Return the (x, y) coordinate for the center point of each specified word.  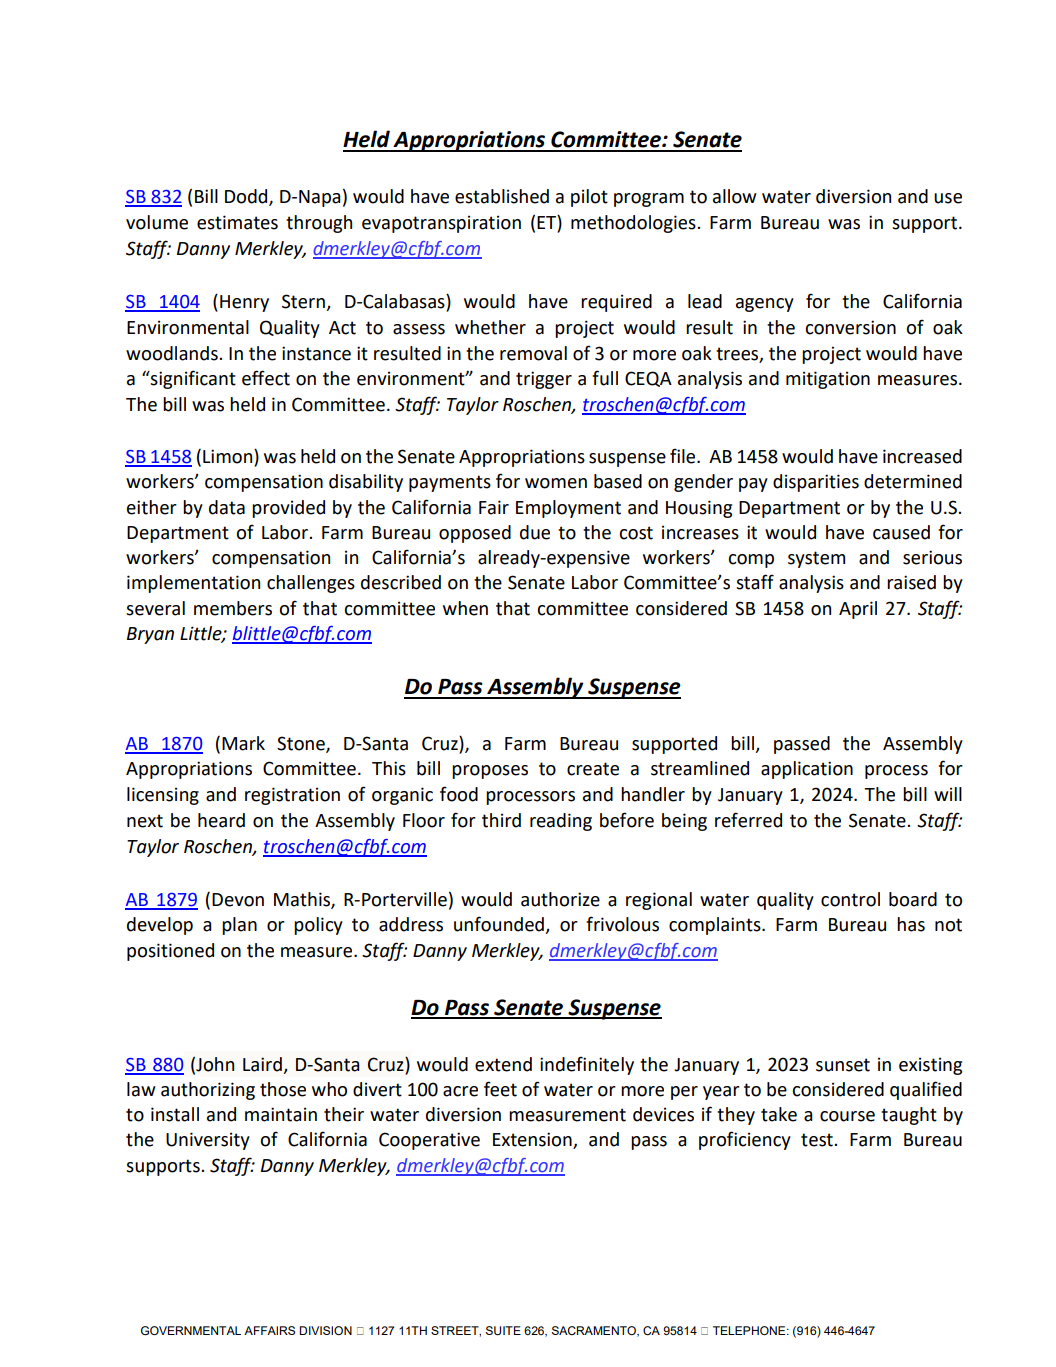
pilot (589, 198)
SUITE (503, 1331)
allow (735, 196)
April (858, 610)
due (535, 532)
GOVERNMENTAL (191, 1330)
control (850, 899)
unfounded (499, 924)
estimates (237, 222)
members (233, 608)
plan (239, 926)
